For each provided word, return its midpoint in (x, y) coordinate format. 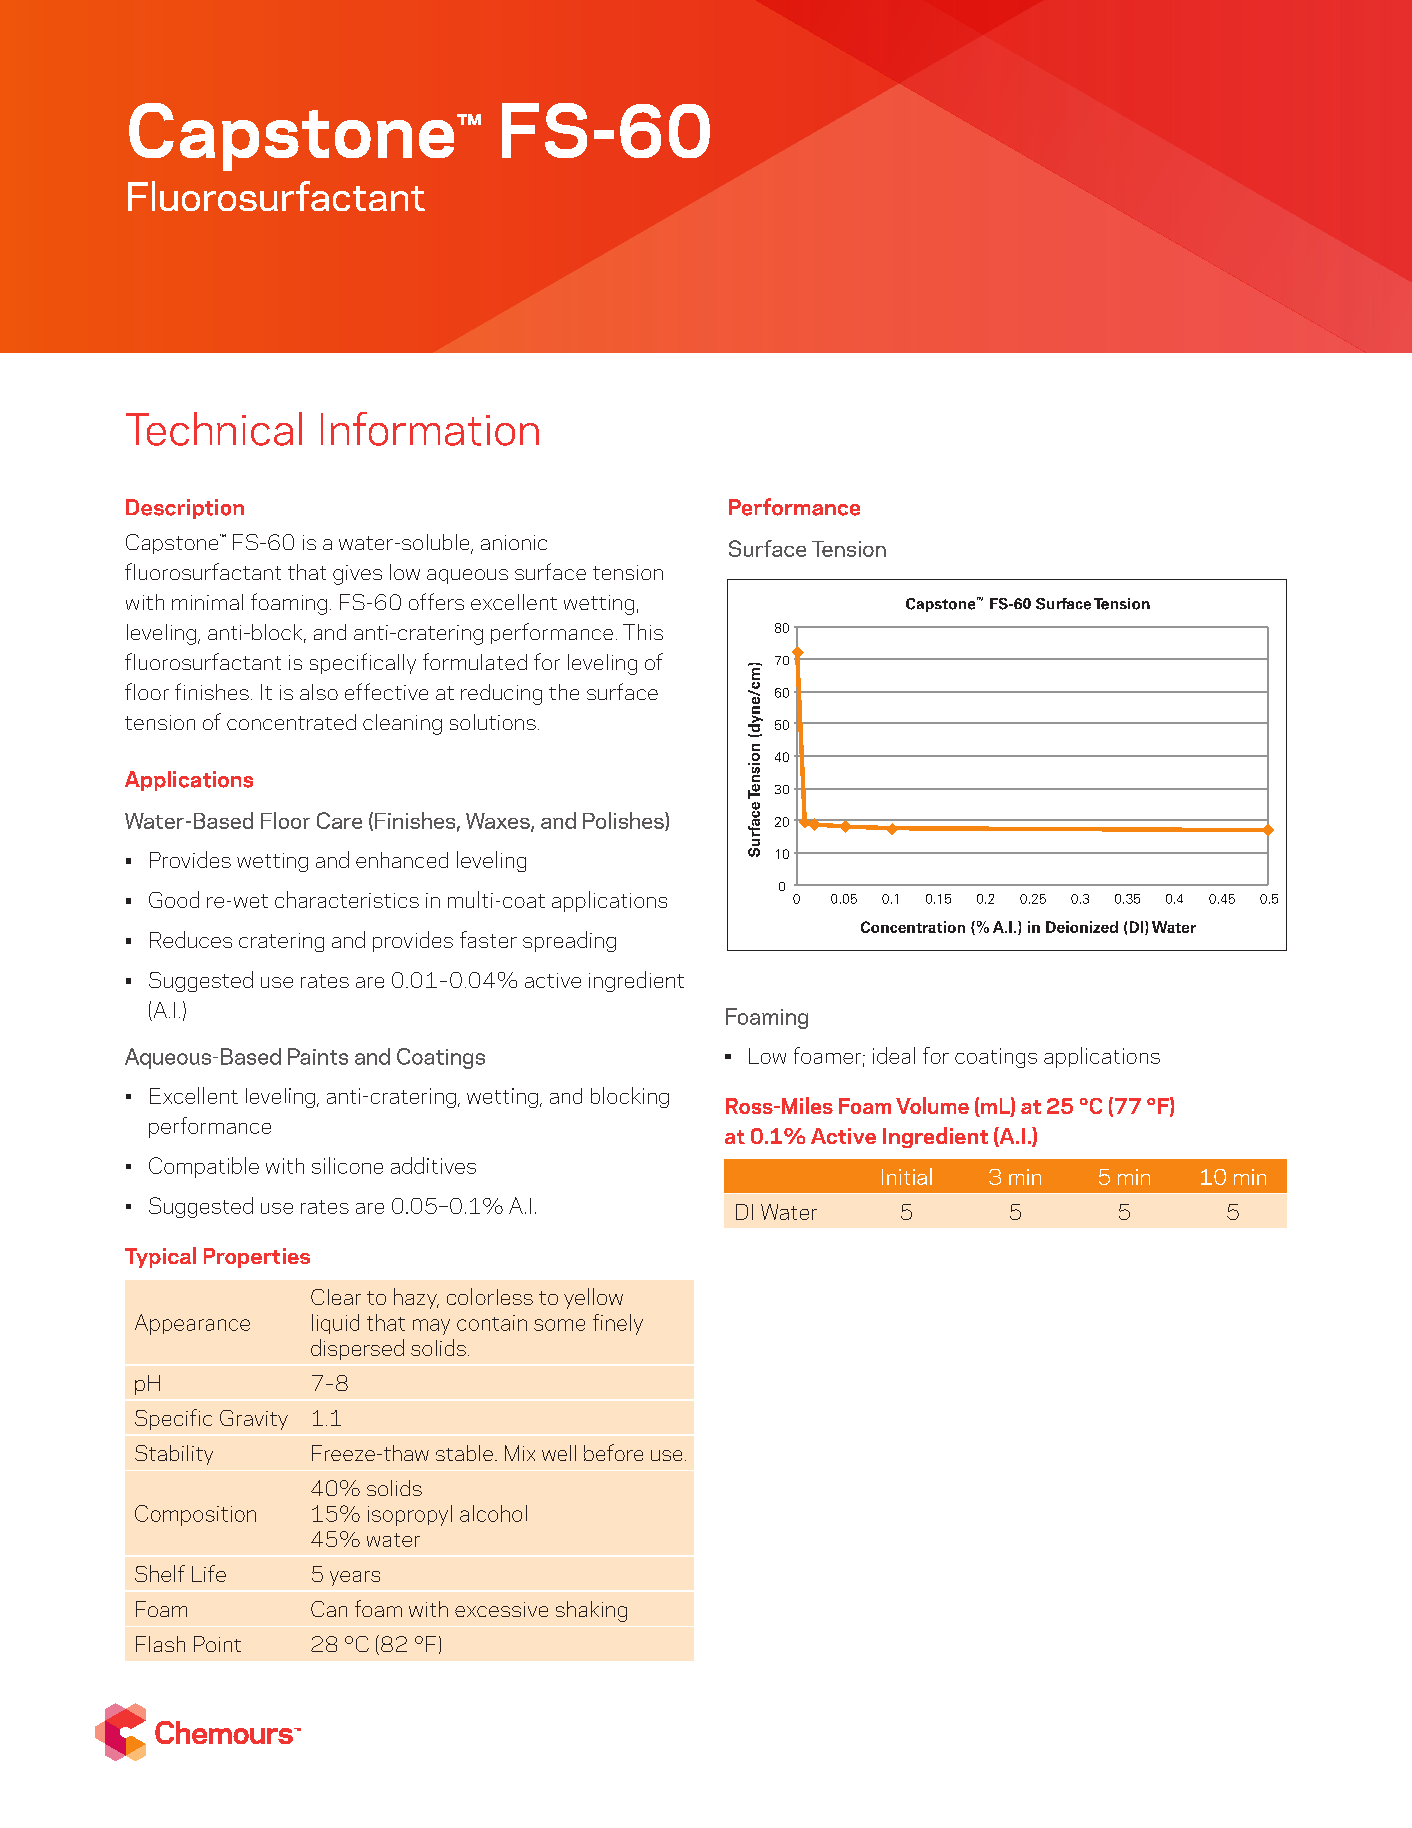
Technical (214, 429)
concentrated (291, 722)
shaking (591, 1611)
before (613, 1452)
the (564, 692)
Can (329, 1609)
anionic (514, 542)
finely (618, 1324)
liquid (335, 1324)
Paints (318, 1056)
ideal (894, 1055)
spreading (569, 941)
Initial (907, 1176)
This (643, 632)
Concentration (913, 927)
